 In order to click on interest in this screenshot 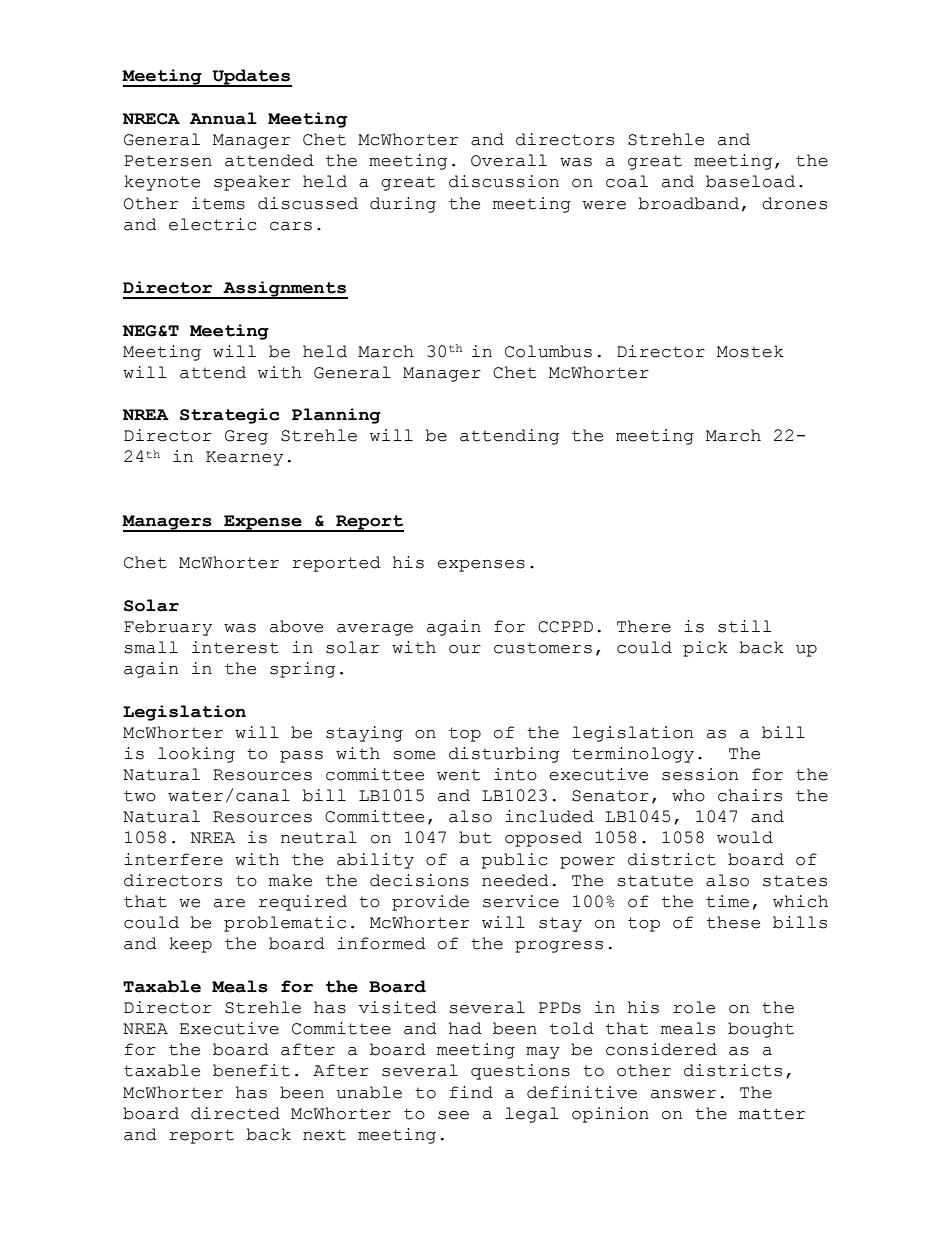, I will do `click(235, 647)`.
